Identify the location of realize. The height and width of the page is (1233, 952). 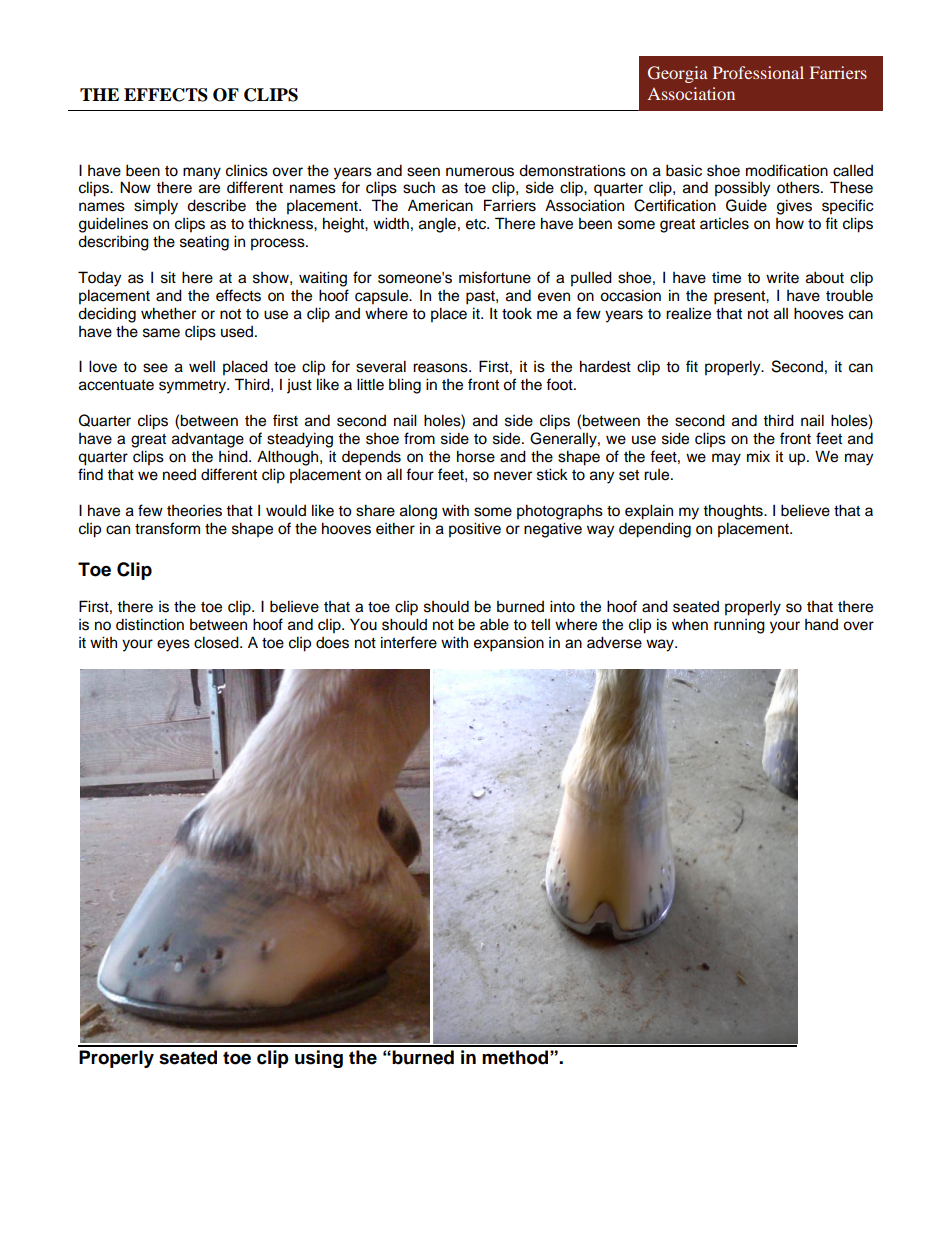
(688, 313).
